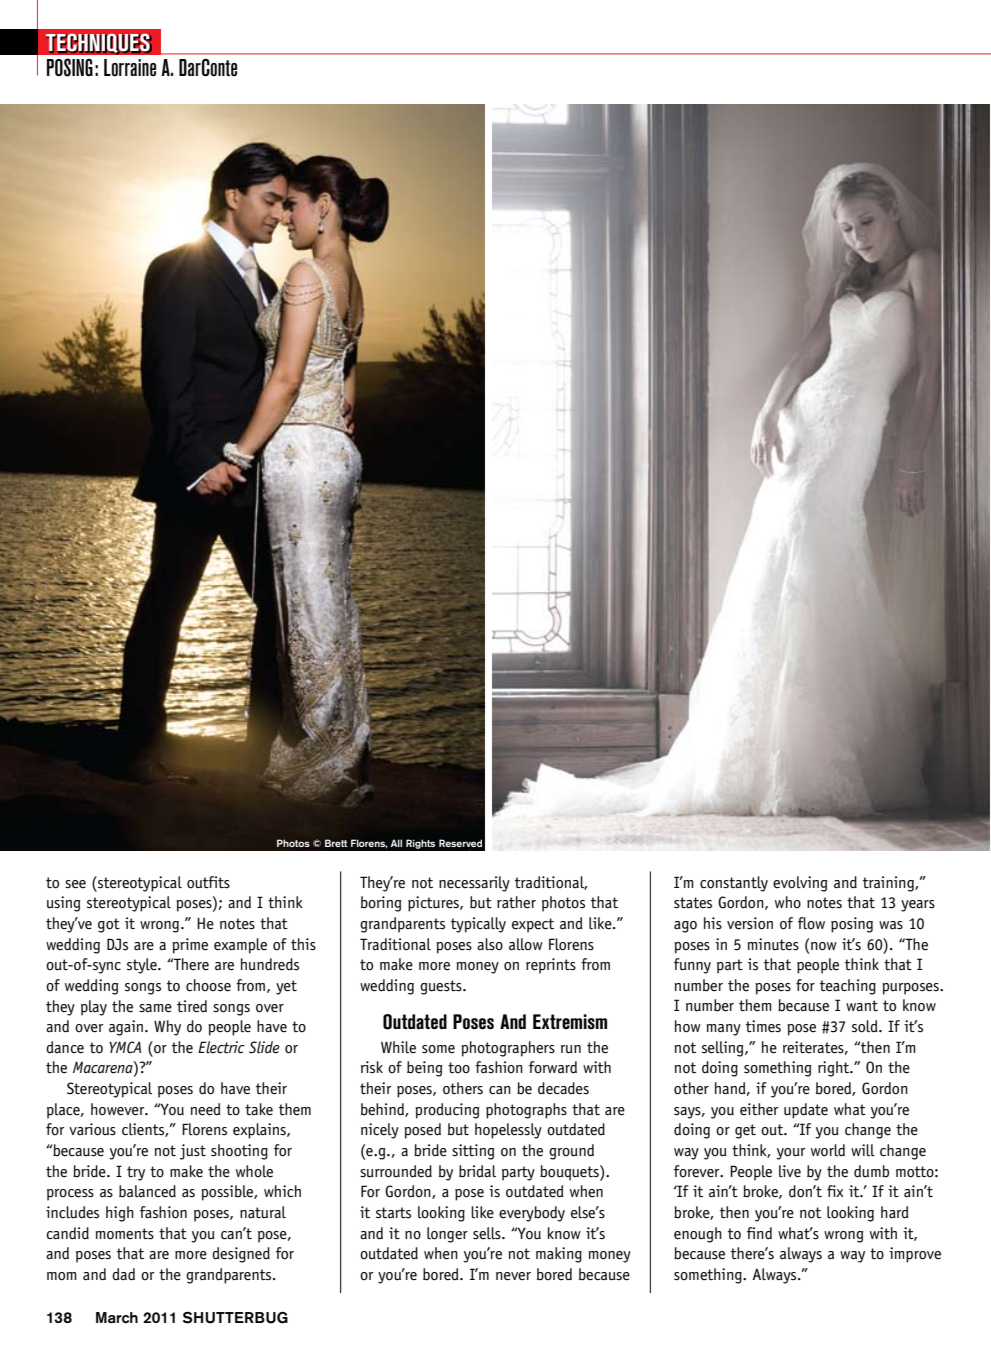 This screenshot has height=1347, width=991. What do you see at coordinates (208, 882) in the screenshot?
I see `outfits` at bounding box center [208, 882].
